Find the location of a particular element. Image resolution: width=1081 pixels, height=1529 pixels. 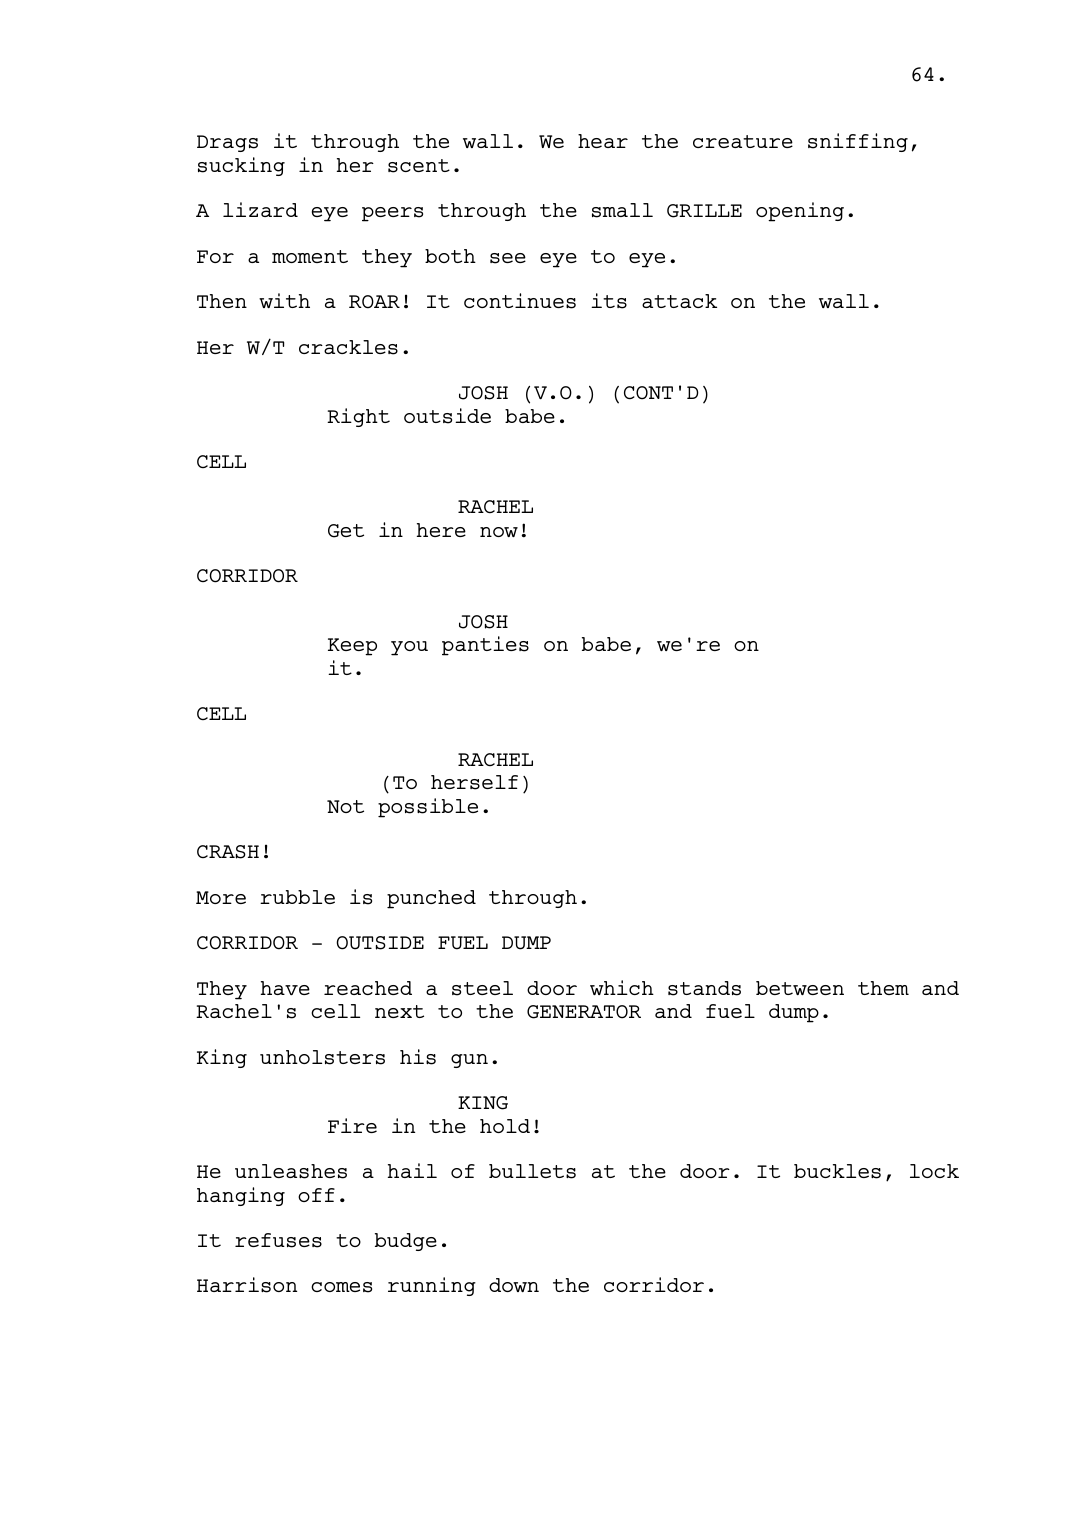

attack is located at coordinates (679, 301).
